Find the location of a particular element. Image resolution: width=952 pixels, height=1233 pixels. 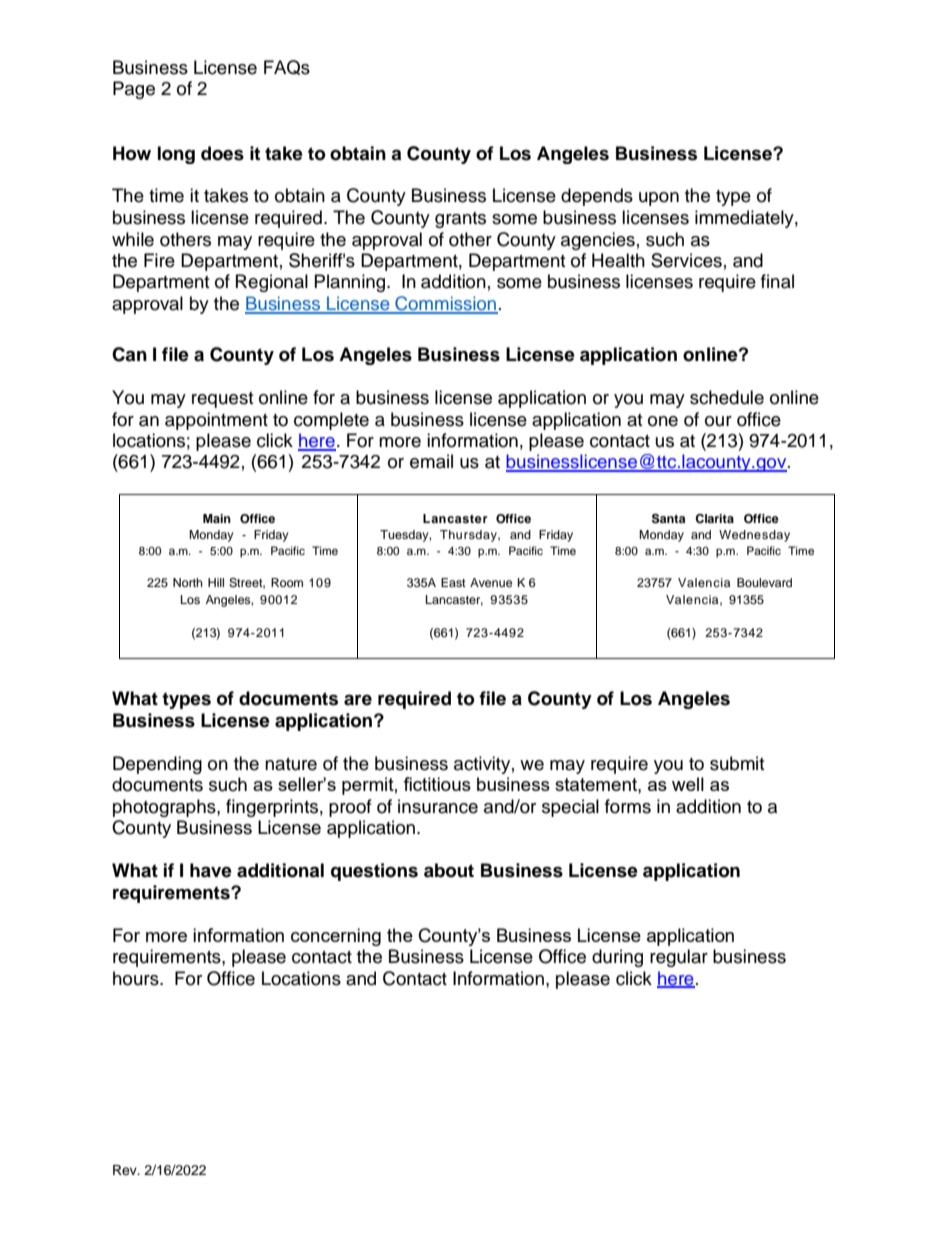

East is located at coordinates (453, 582).
